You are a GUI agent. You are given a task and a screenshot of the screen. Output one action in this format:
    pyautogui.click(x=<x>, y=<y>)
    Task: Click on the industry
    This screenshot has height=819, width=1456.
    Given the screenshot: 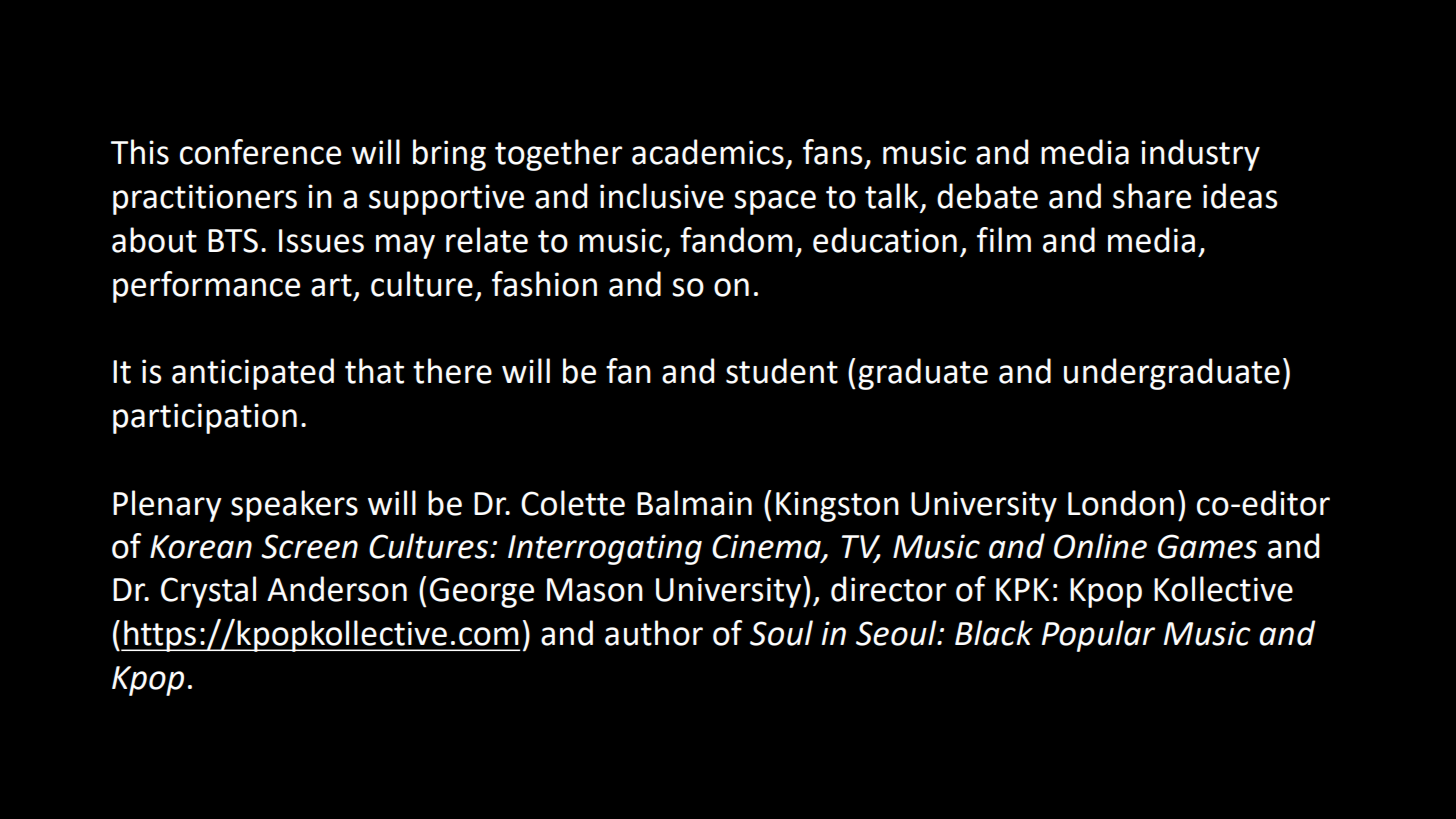 What is the action you would take?
    pyautogui.click(x=1200, y=155)
